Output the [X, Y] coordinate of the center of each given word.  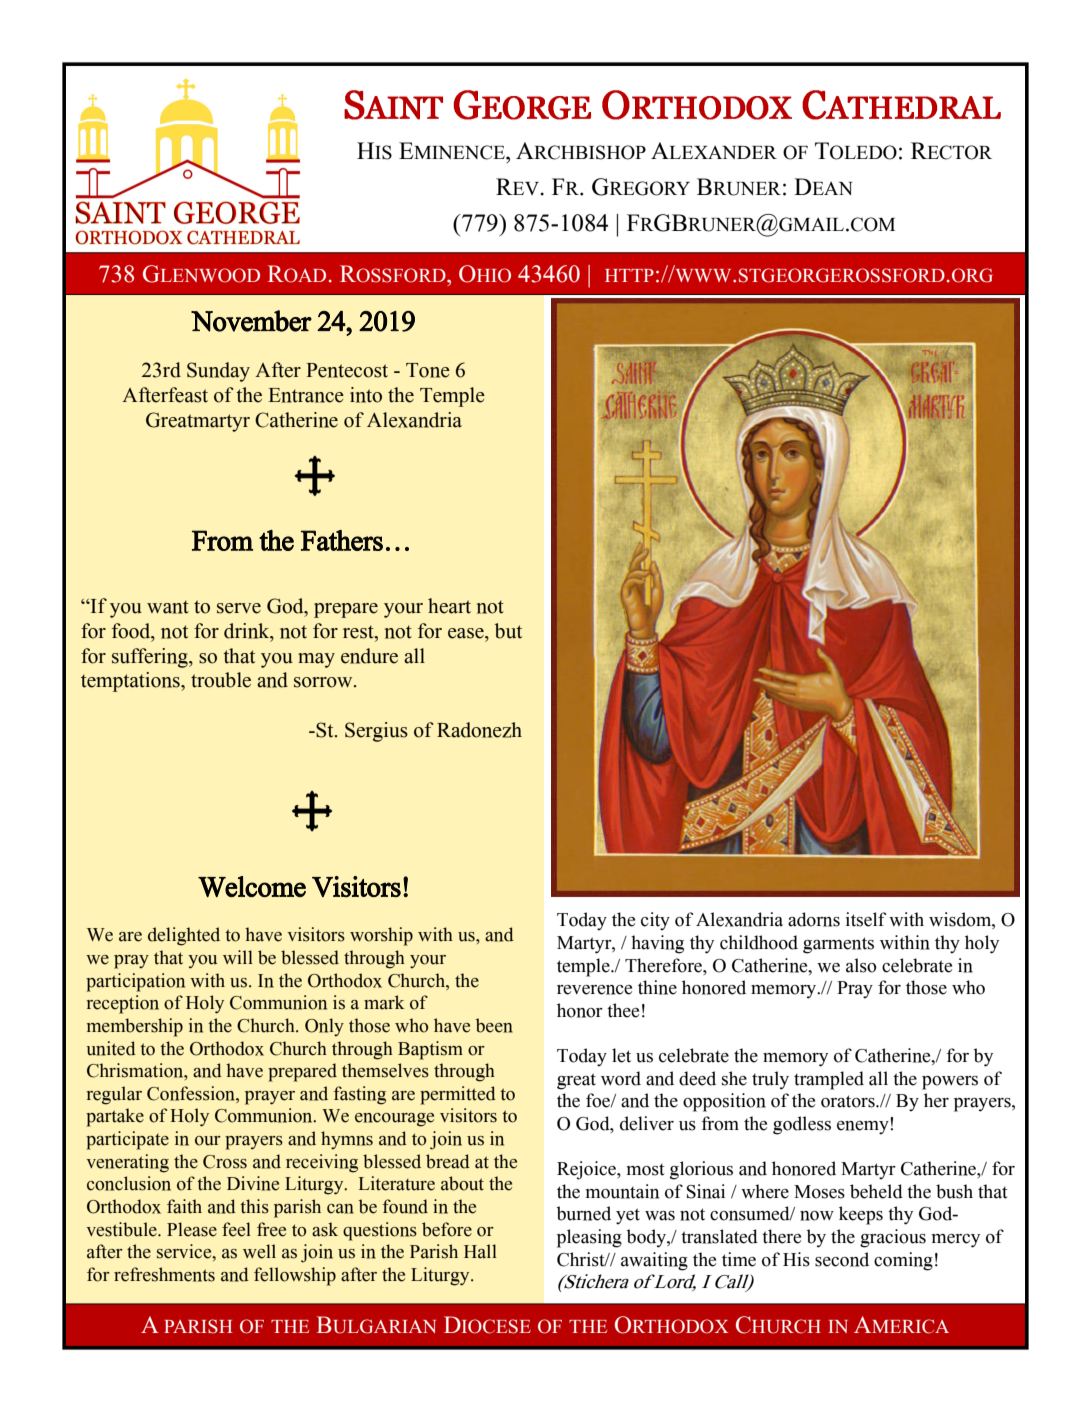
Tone [428, 370]
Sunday [218, 372]
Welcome [252, 886]
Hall [480, 1251]
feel [236, 1229]
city [655, 921]
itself [866, 919]
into [366, 395]
